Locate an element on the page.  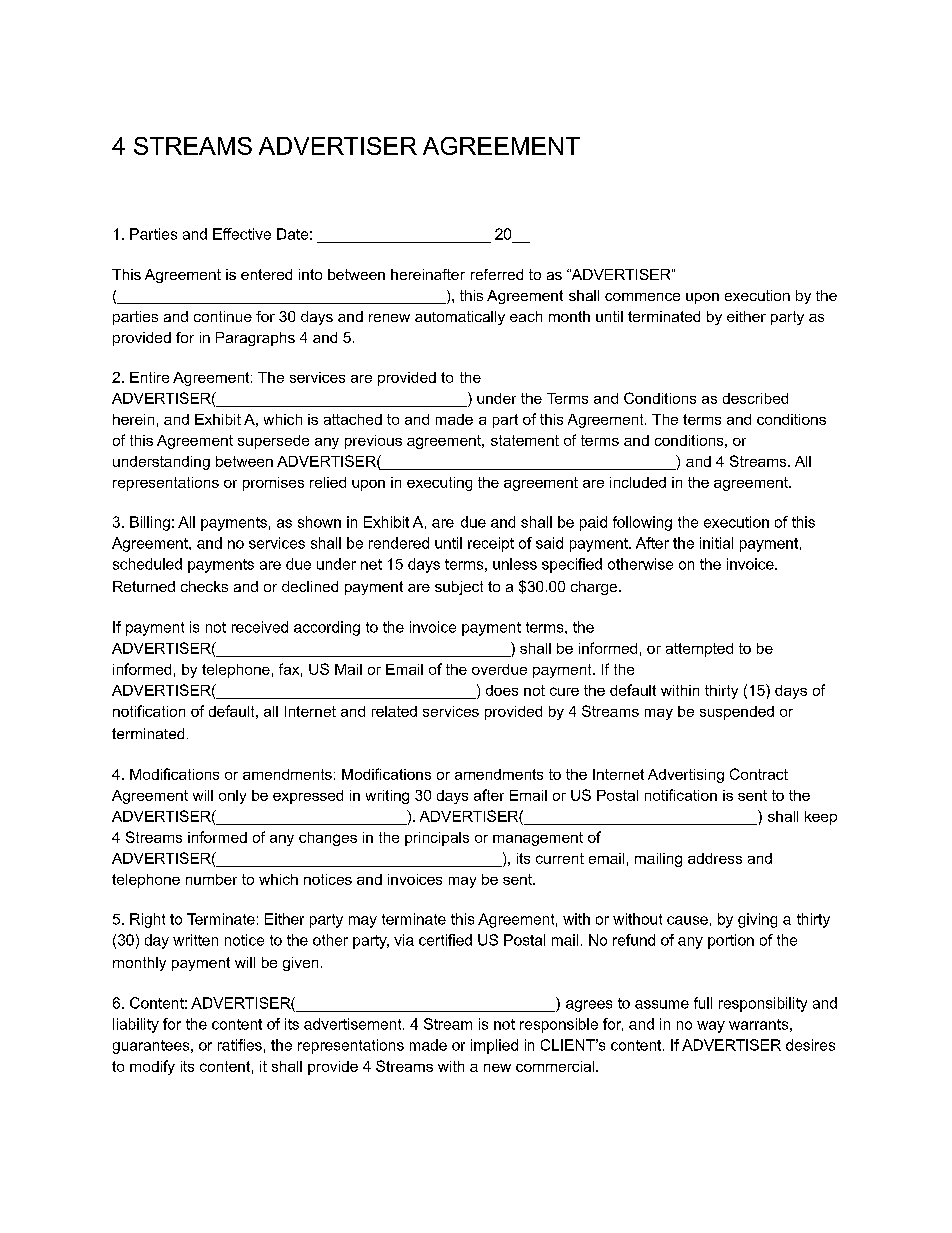
implied is located at coordinates (494, 1046).
